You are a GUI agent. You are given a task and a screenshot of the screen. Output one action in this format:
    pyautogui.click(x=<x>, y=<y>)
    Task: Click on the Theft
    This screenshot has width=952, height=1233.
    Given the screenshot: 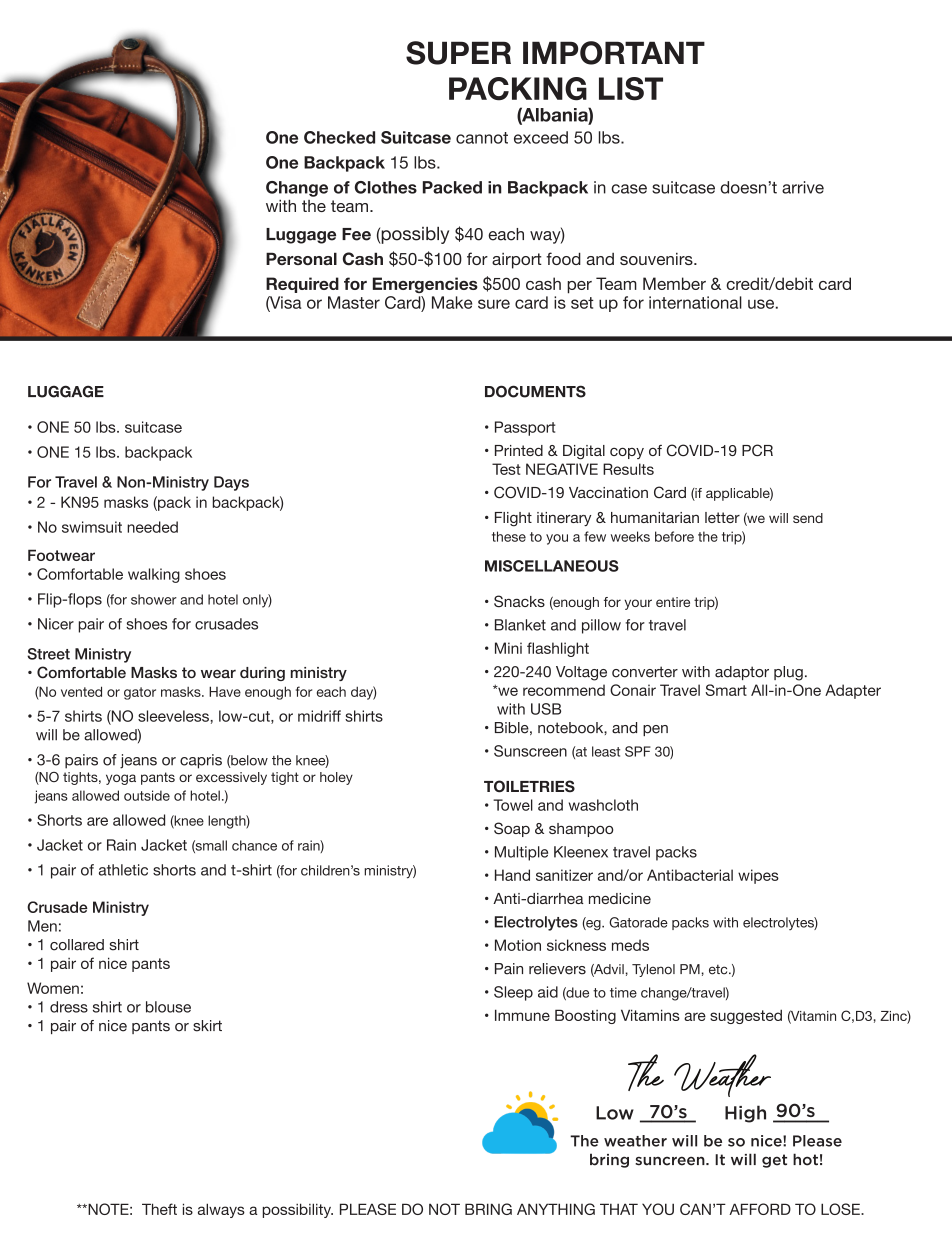 What is the action you would take?
    pyautogui.click(x=159, y=1209)
